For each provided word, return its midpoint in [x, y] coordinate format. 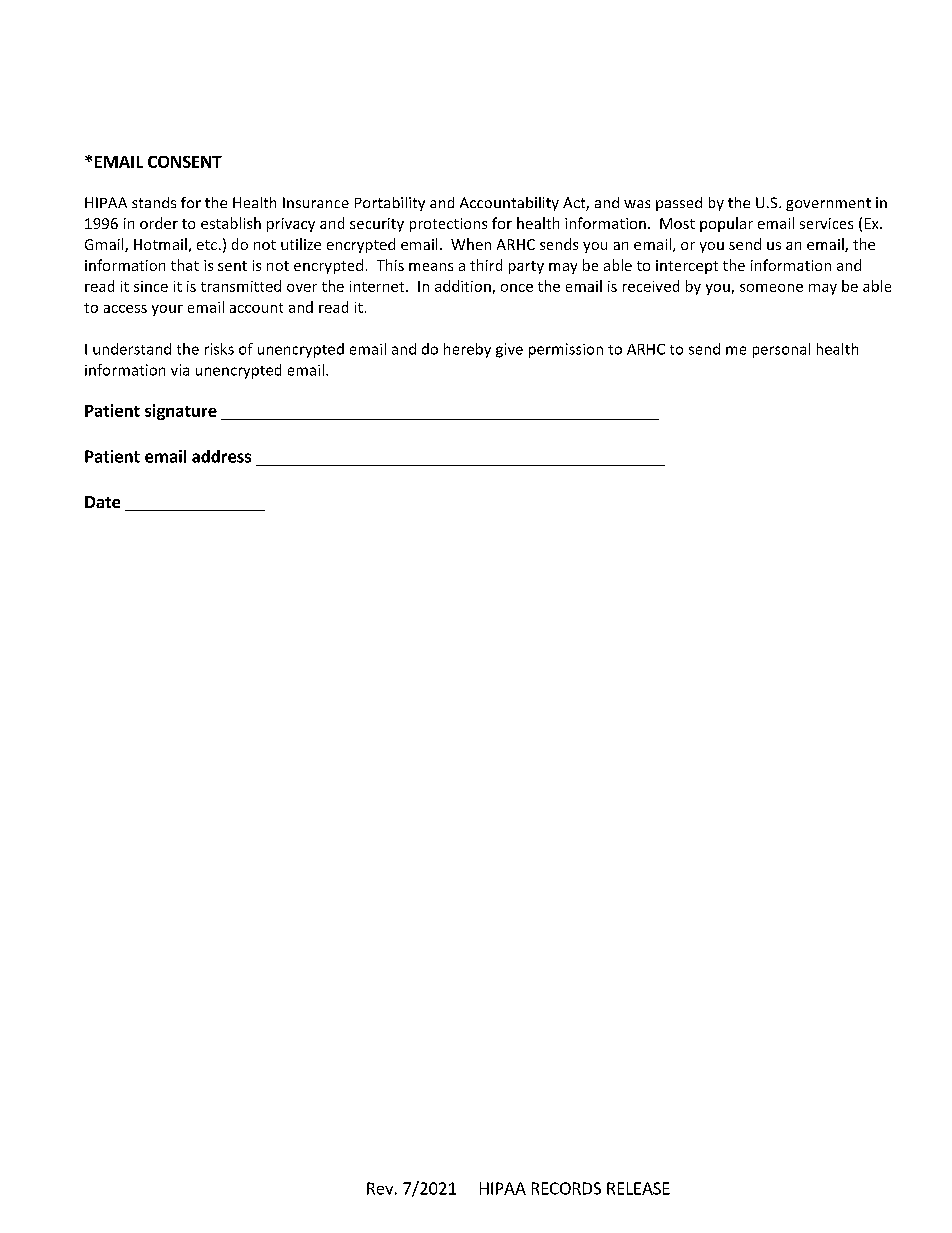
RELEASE [638, 1188]
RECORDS [566, 1188]
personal [781, 350]
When [471, 244]
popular [726, 224]
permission [566, 350]
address [221, 456]
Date [102, 502]
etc [207, 245]
